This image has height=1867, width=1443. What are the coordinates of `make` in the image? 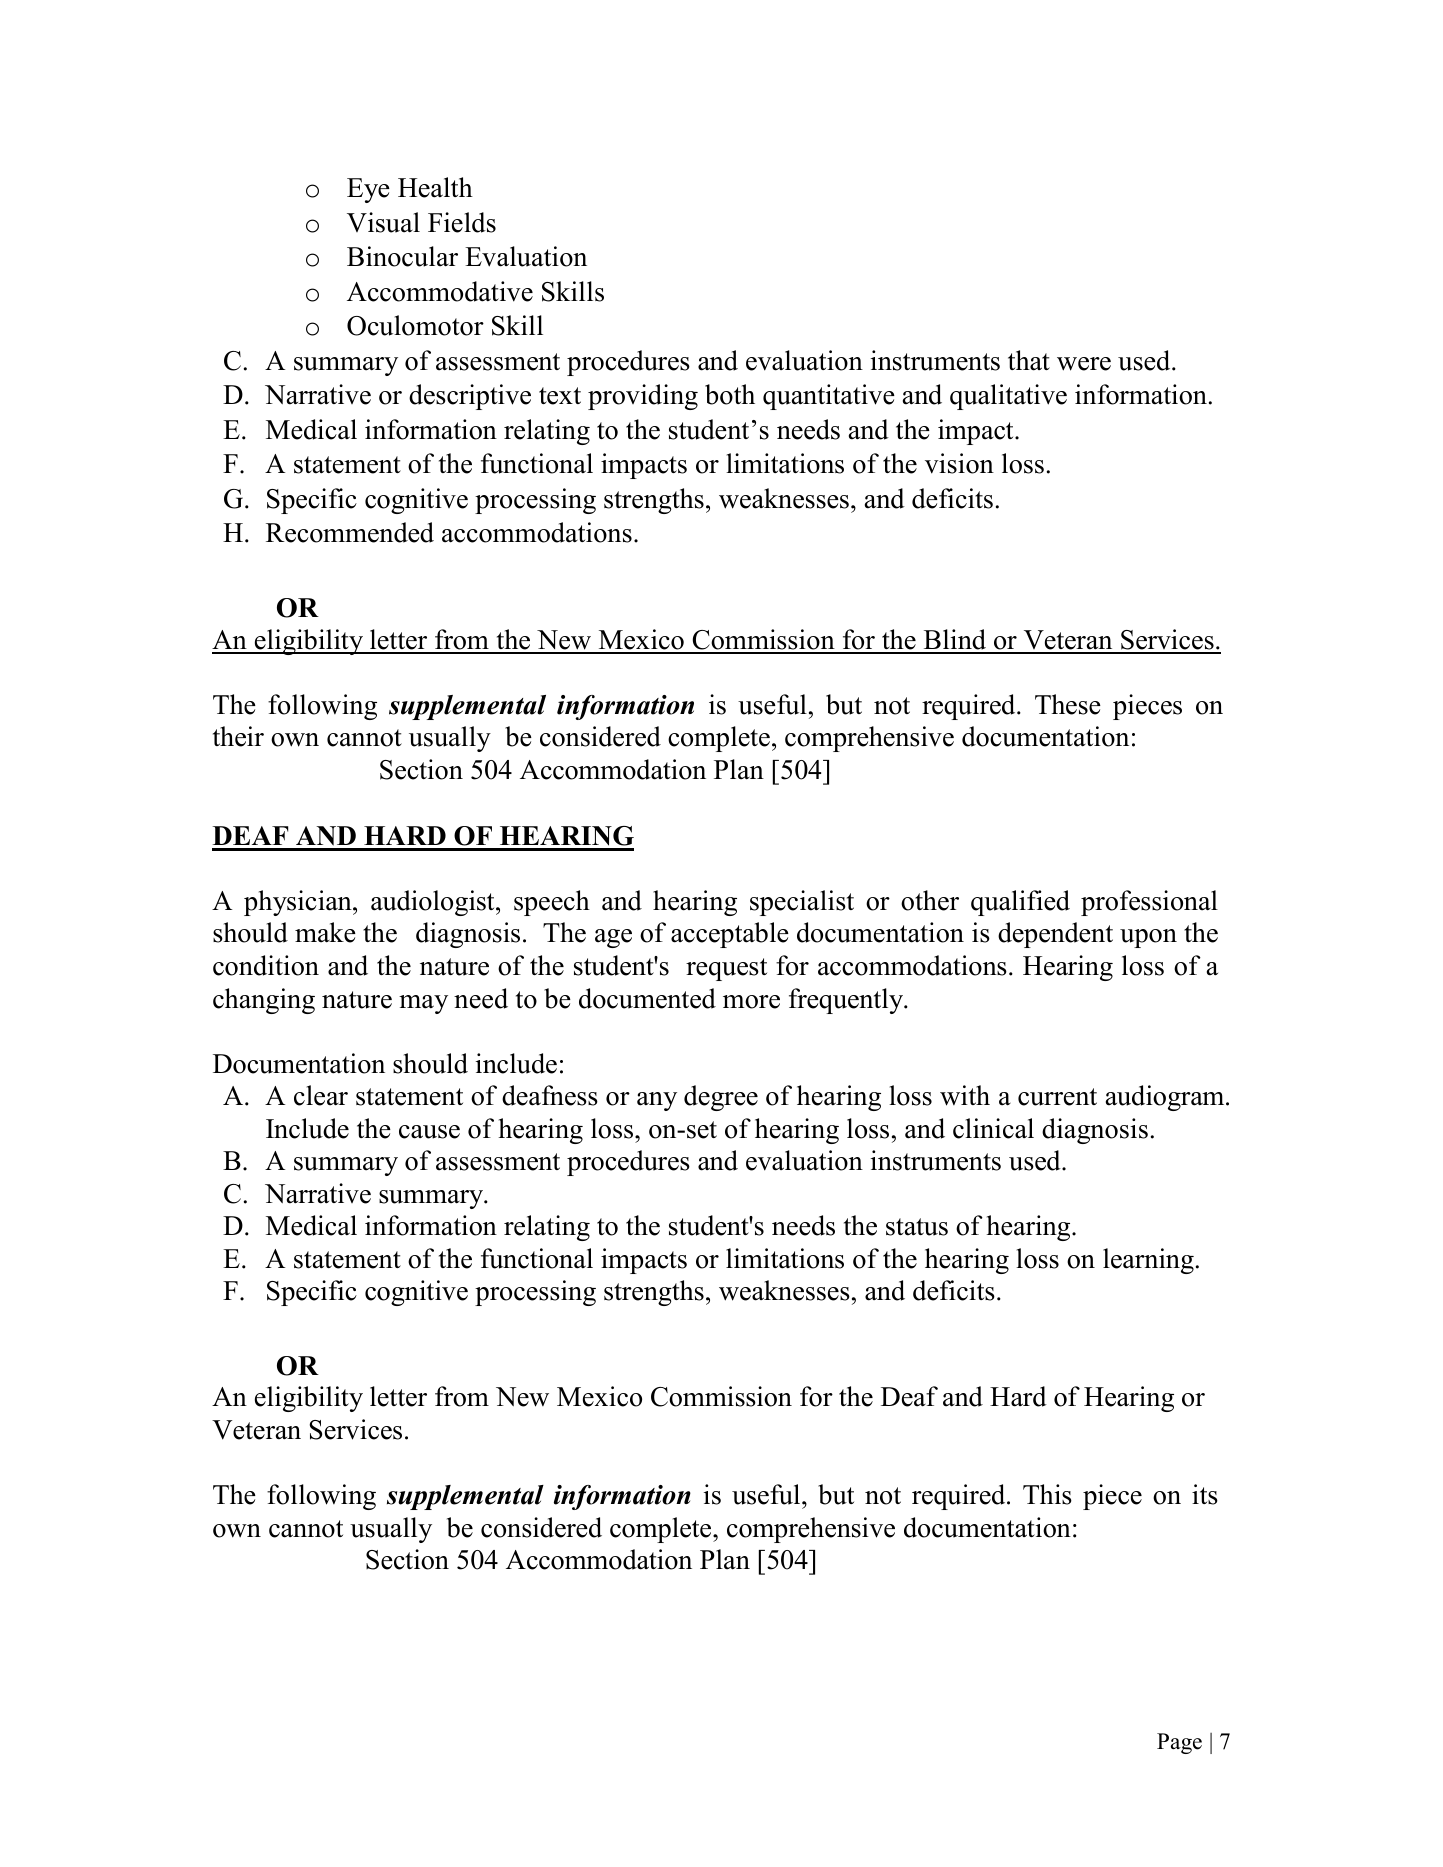 It's located at (325, 932).
